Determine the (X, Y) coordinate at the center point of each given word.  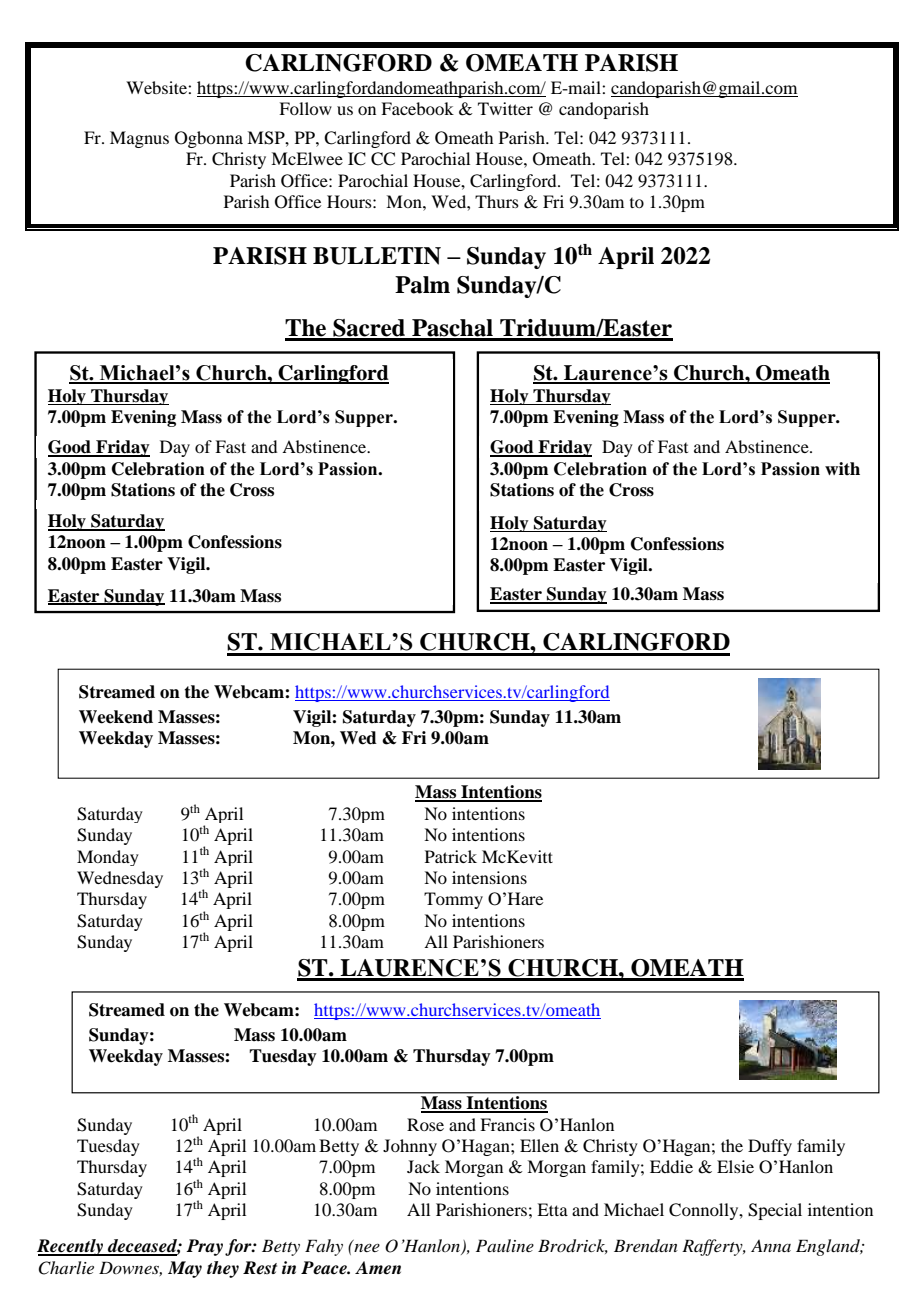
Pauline (505, 1245)
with (842, 468)
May (185, 1269)
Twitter (505, 108)
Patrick (451, 856)
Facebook (417, 108)
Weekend (116, 717)
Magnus (139, 139)
